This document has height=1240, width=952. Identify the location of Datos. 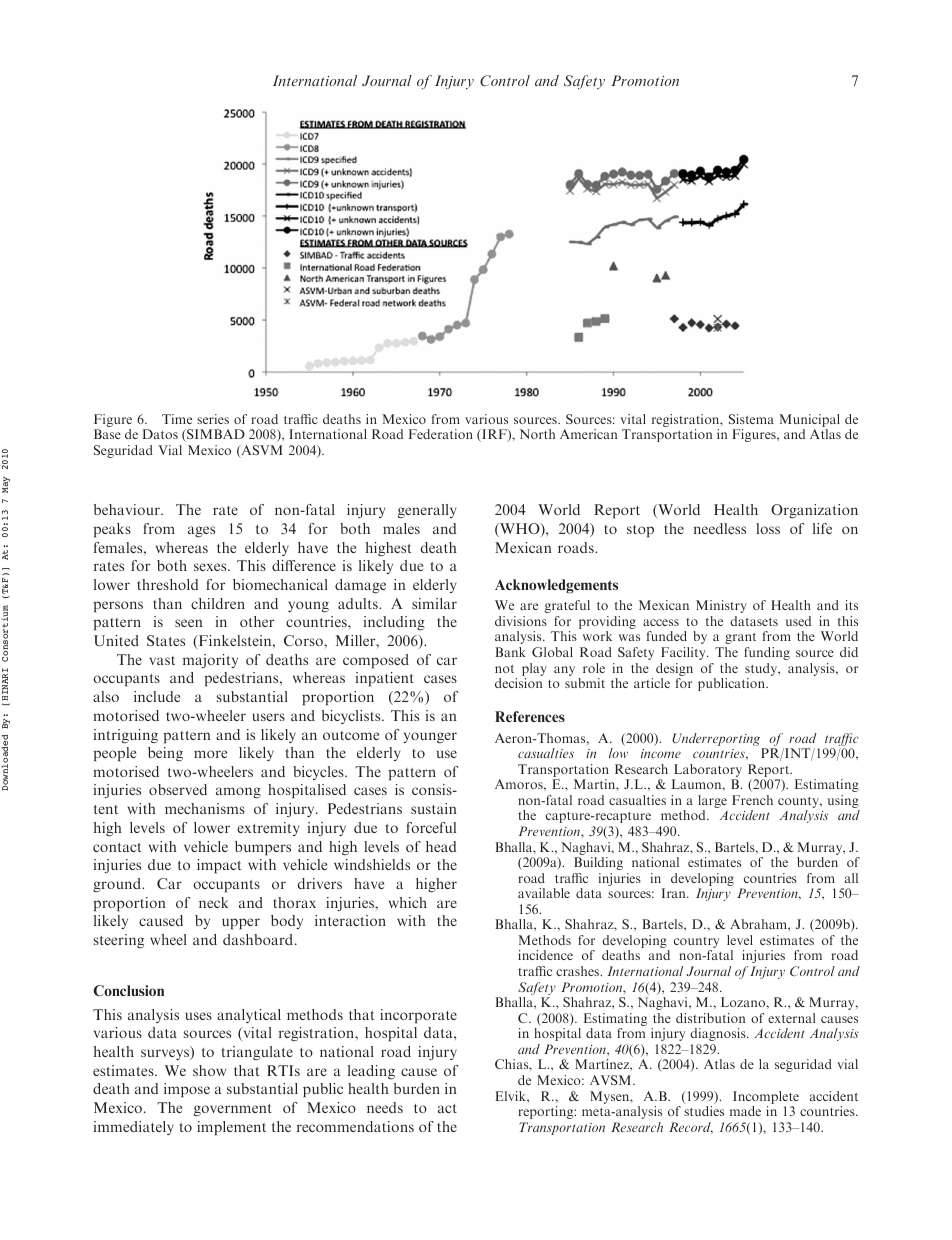
(160, 434).
